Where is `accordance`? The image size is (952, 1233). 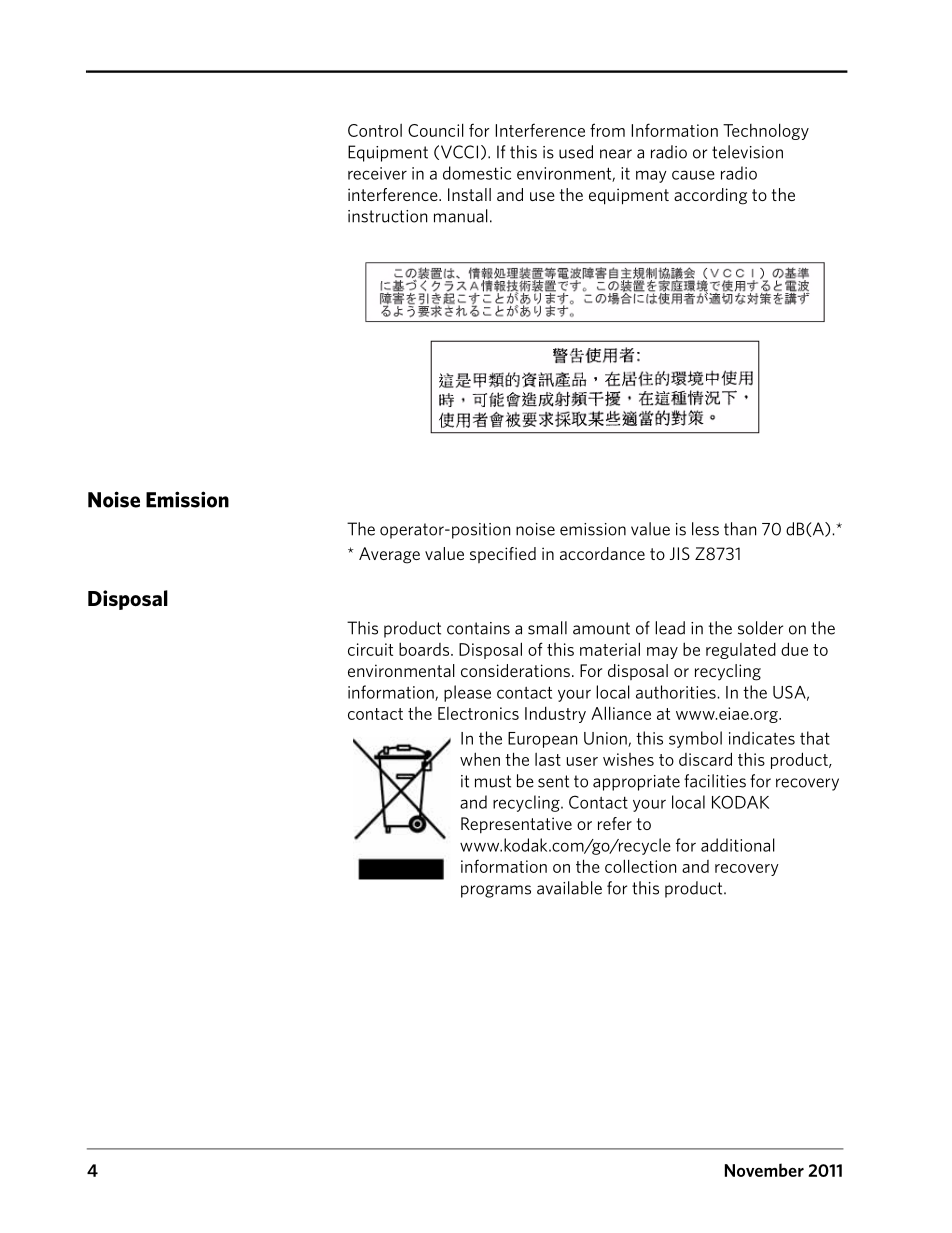
accordance is located at coordinates (602, 553).
